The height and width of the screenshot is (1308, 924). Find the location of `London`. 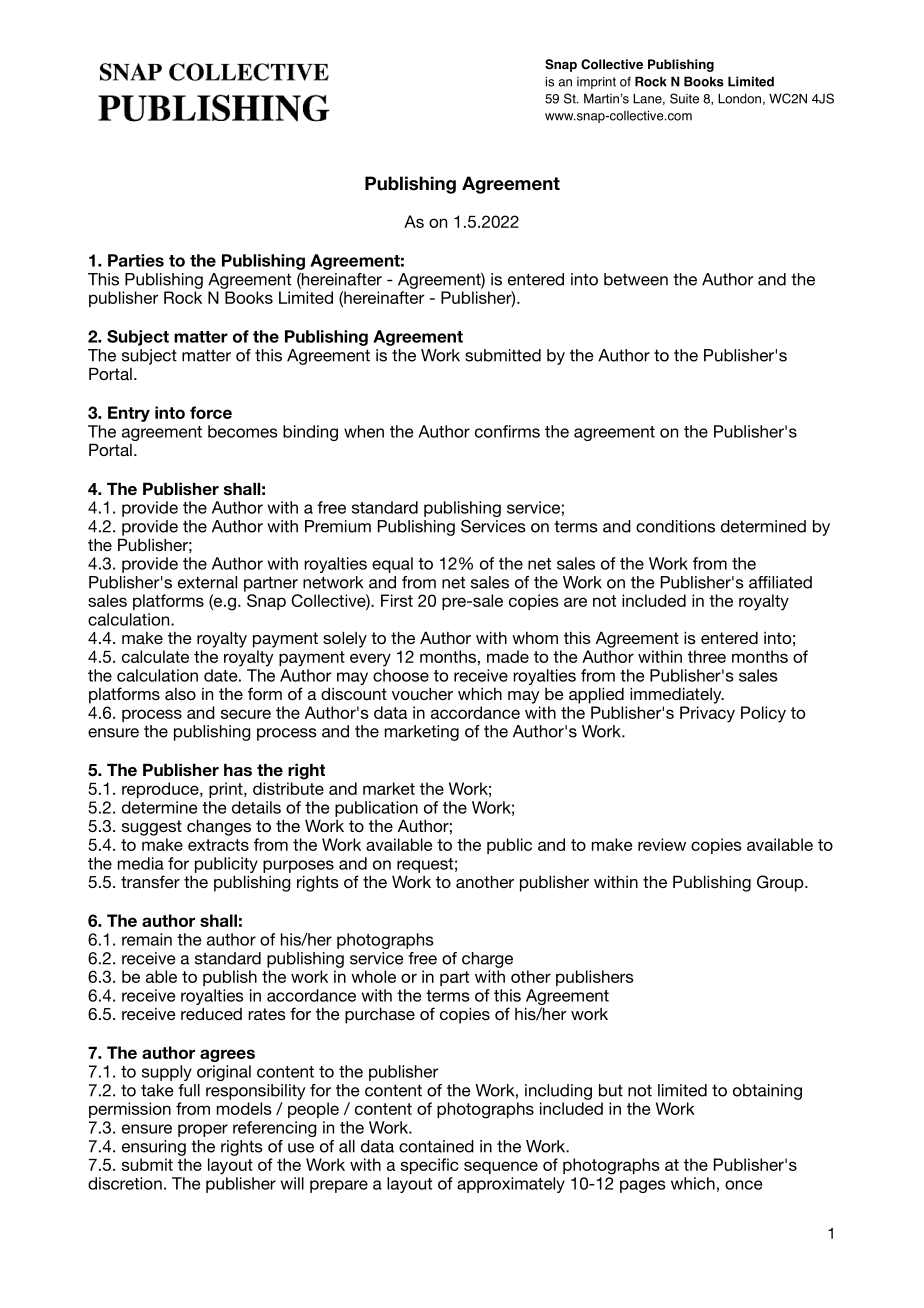

London is located at coordinates (739, 98).
